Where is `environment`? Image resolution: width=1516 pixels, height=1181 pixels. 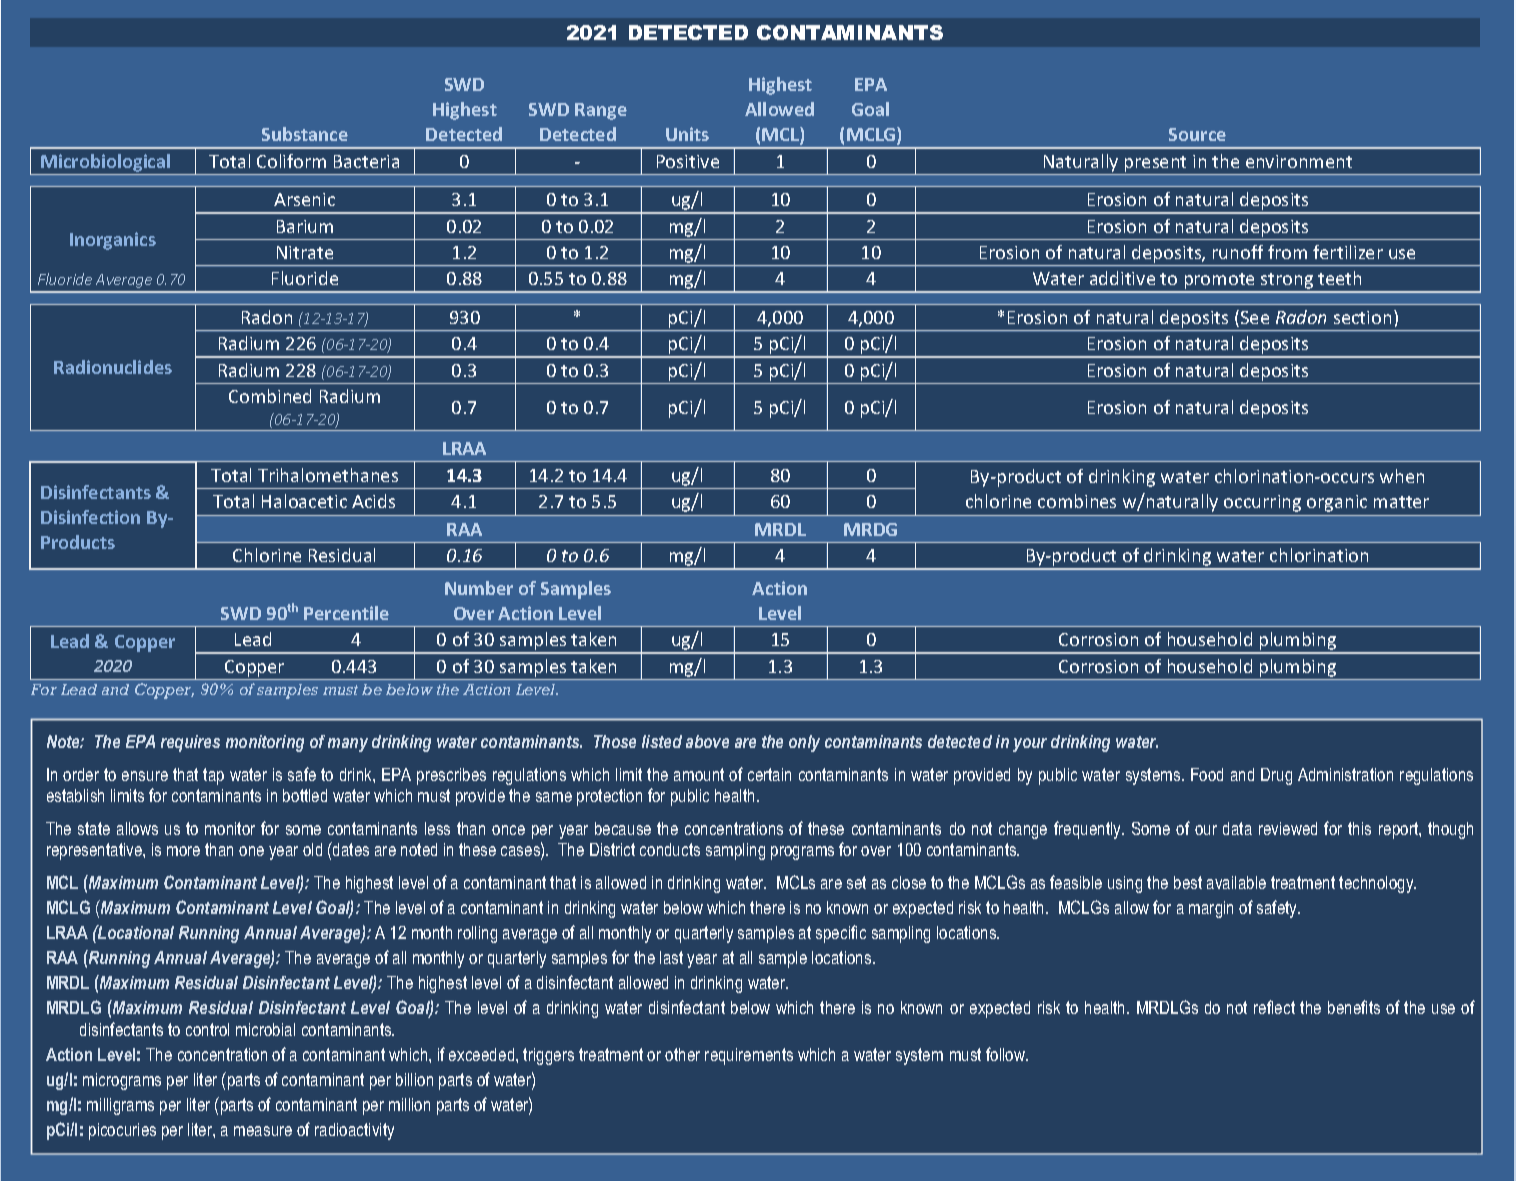 environment is located at coordinates (1299, 161).
